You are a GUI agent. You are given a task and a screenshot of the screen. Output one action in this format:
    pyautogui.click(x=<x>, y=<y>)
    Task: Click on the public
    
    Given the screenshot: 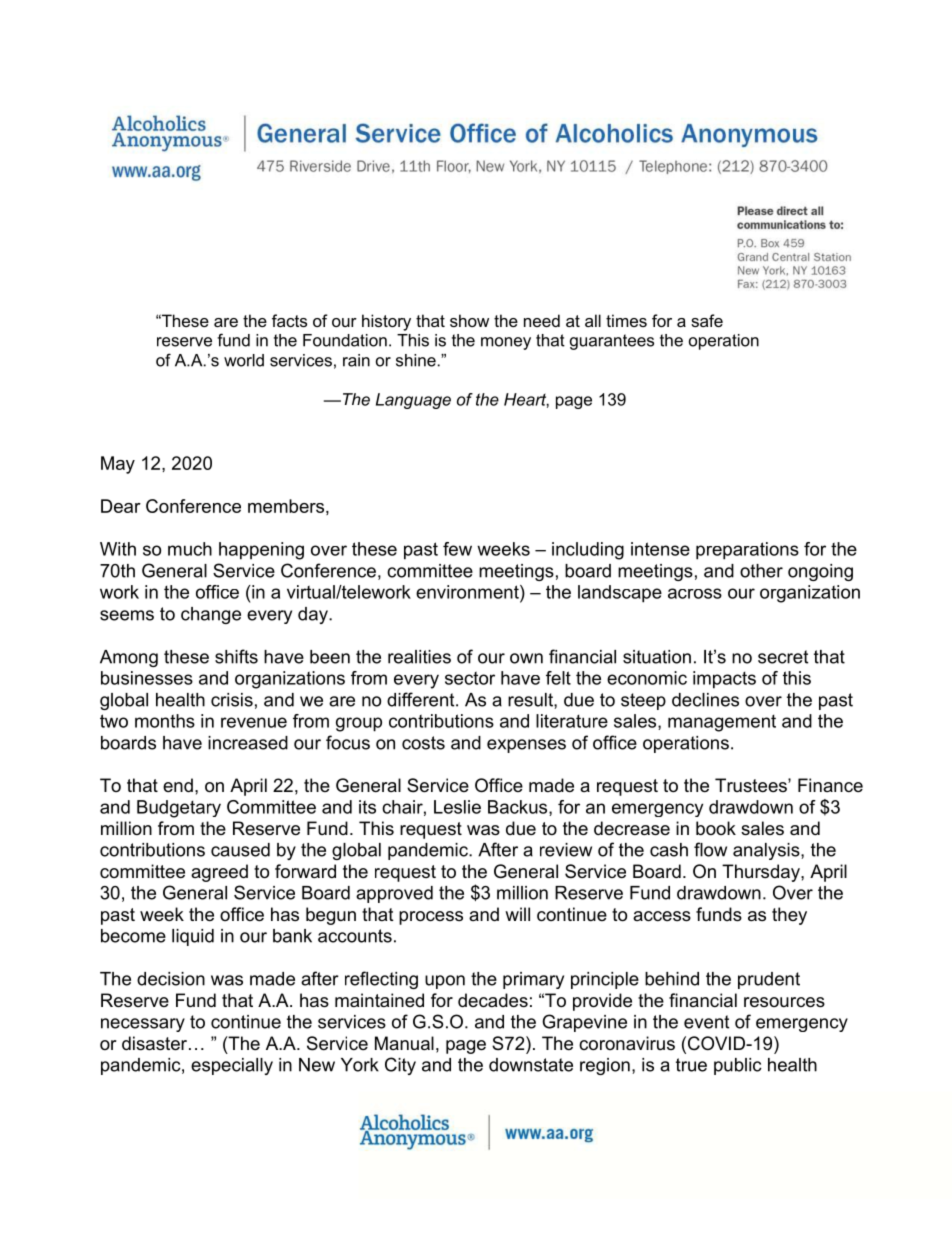 What is the action you would take?
    pyautogui.click(x=738, y=1066)
